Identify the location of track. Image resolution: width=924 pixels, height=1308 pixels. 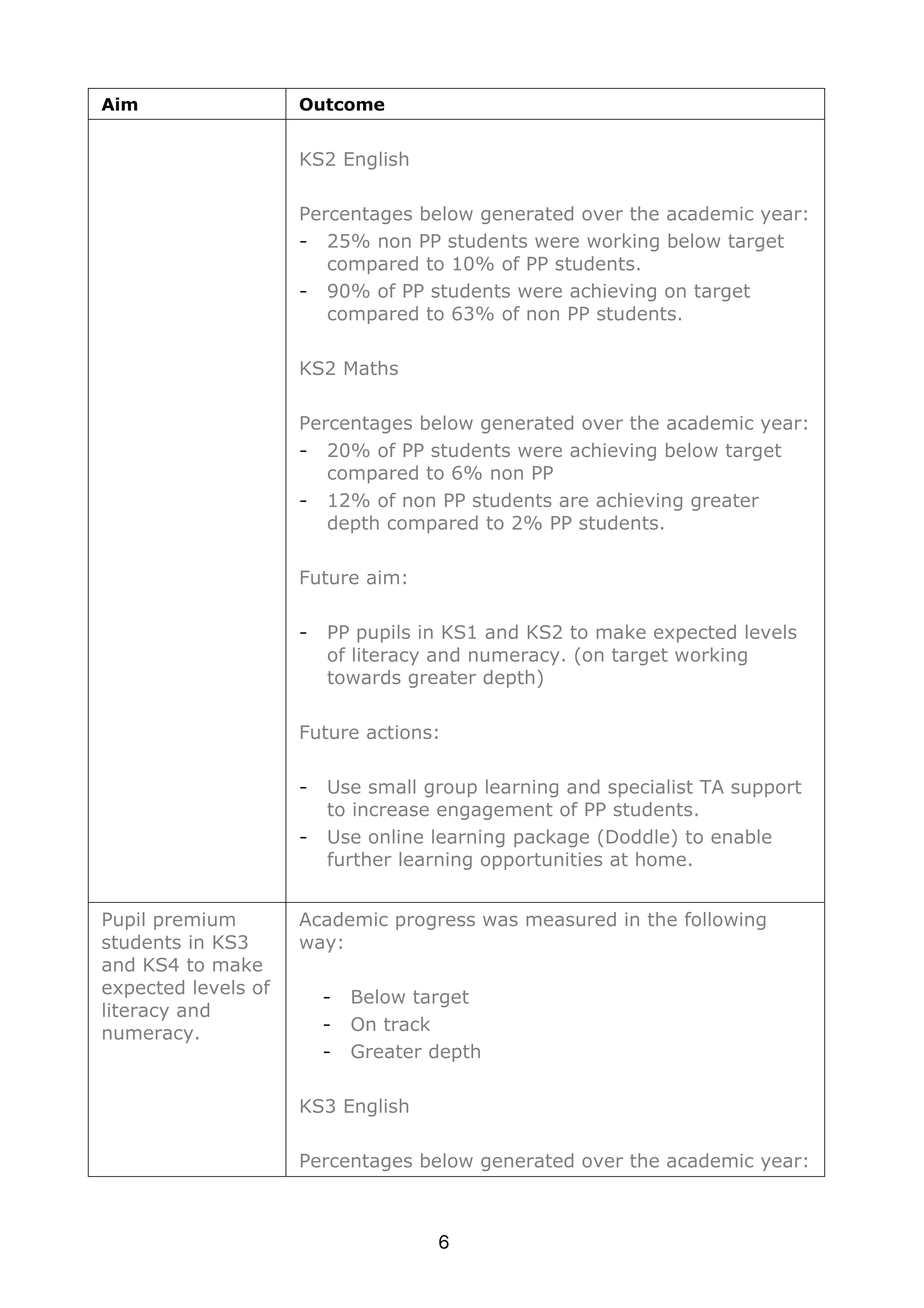
(407, 1024).
